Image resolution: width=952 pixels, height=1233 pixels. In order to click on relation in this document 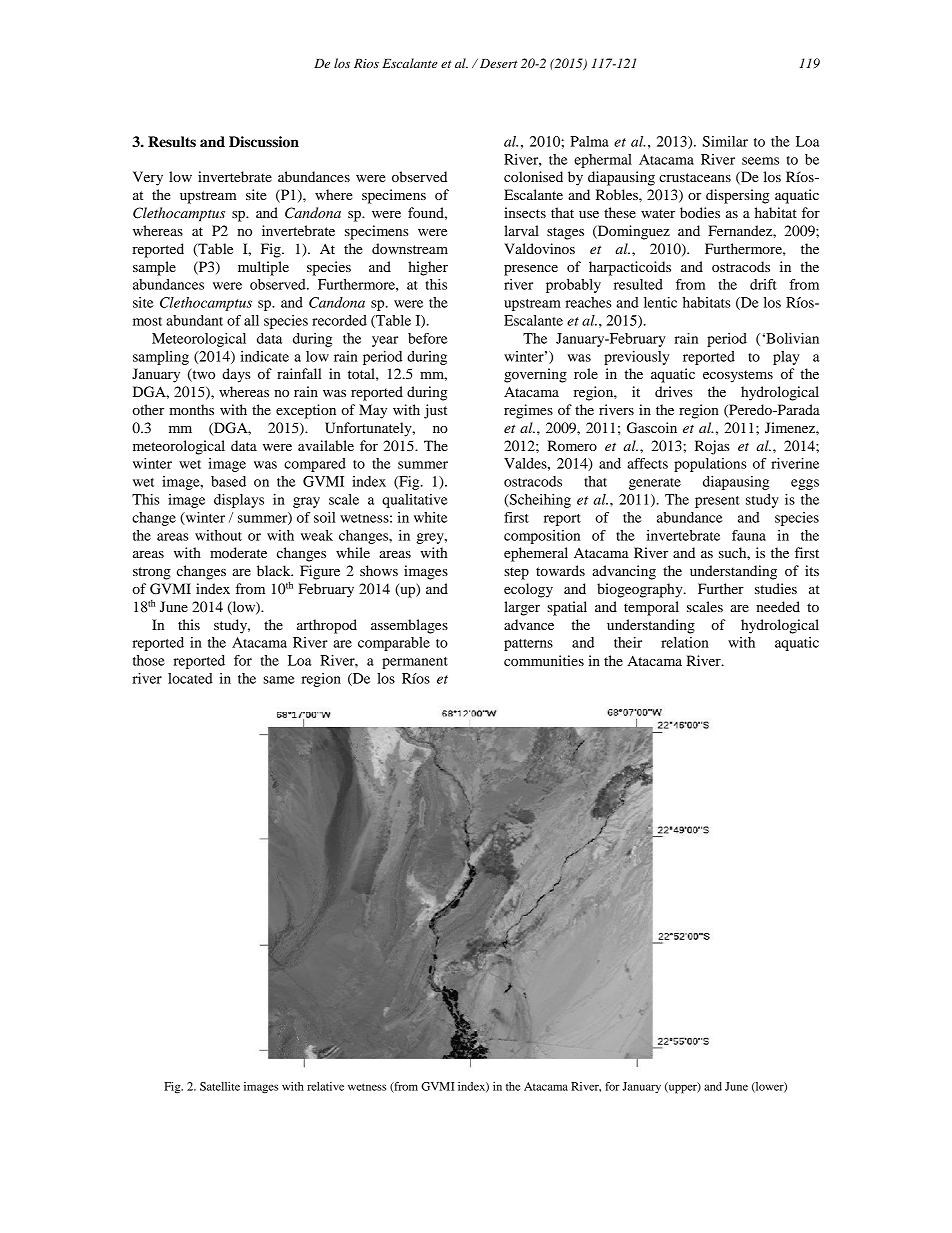, I will do `click(685, 642)`.
